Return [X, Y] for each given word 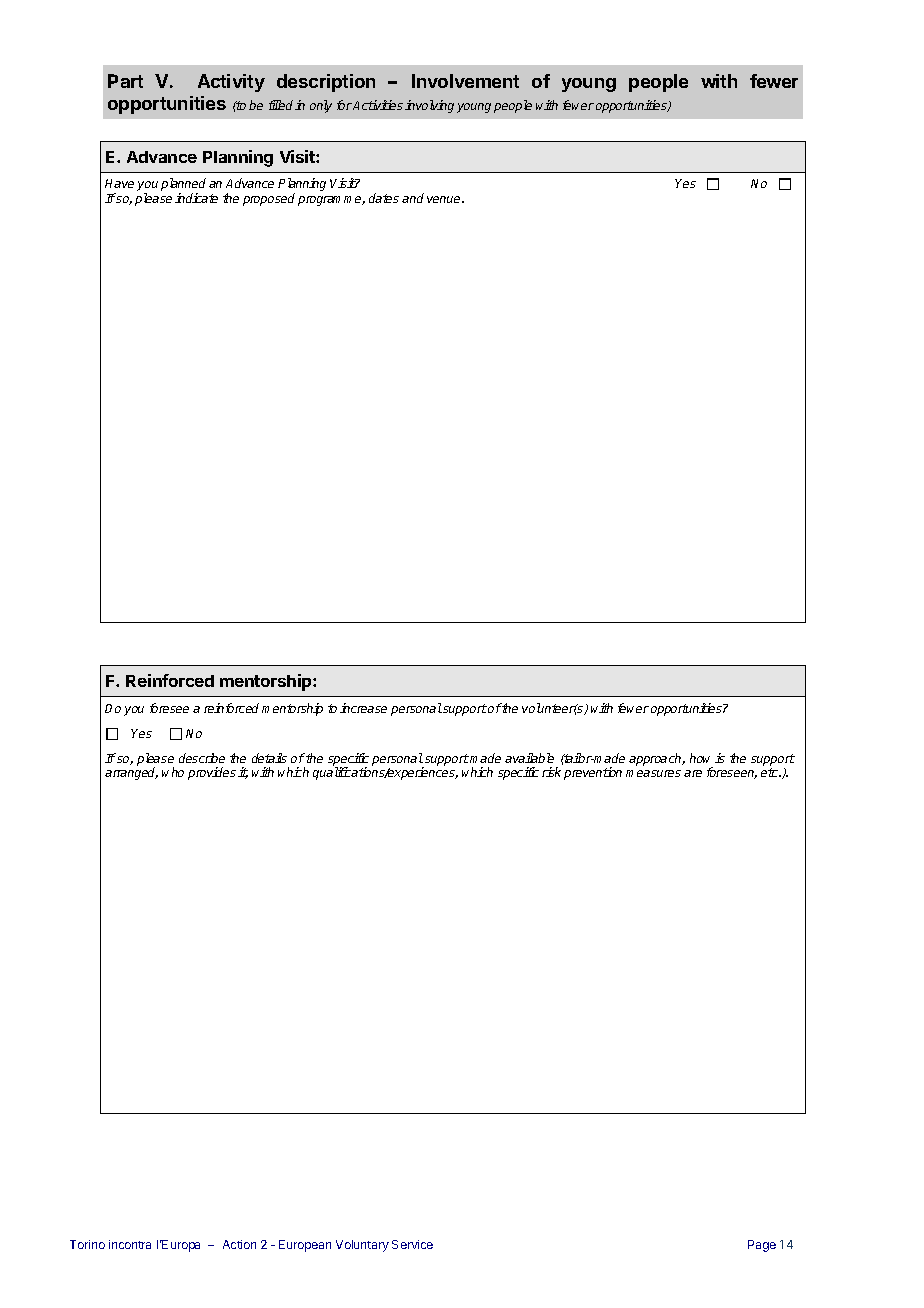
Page [762, 1246]
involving [429, 106]
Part [125, 81]
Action [239, 1244]
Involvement [465, 81]
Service [412, 1244]
